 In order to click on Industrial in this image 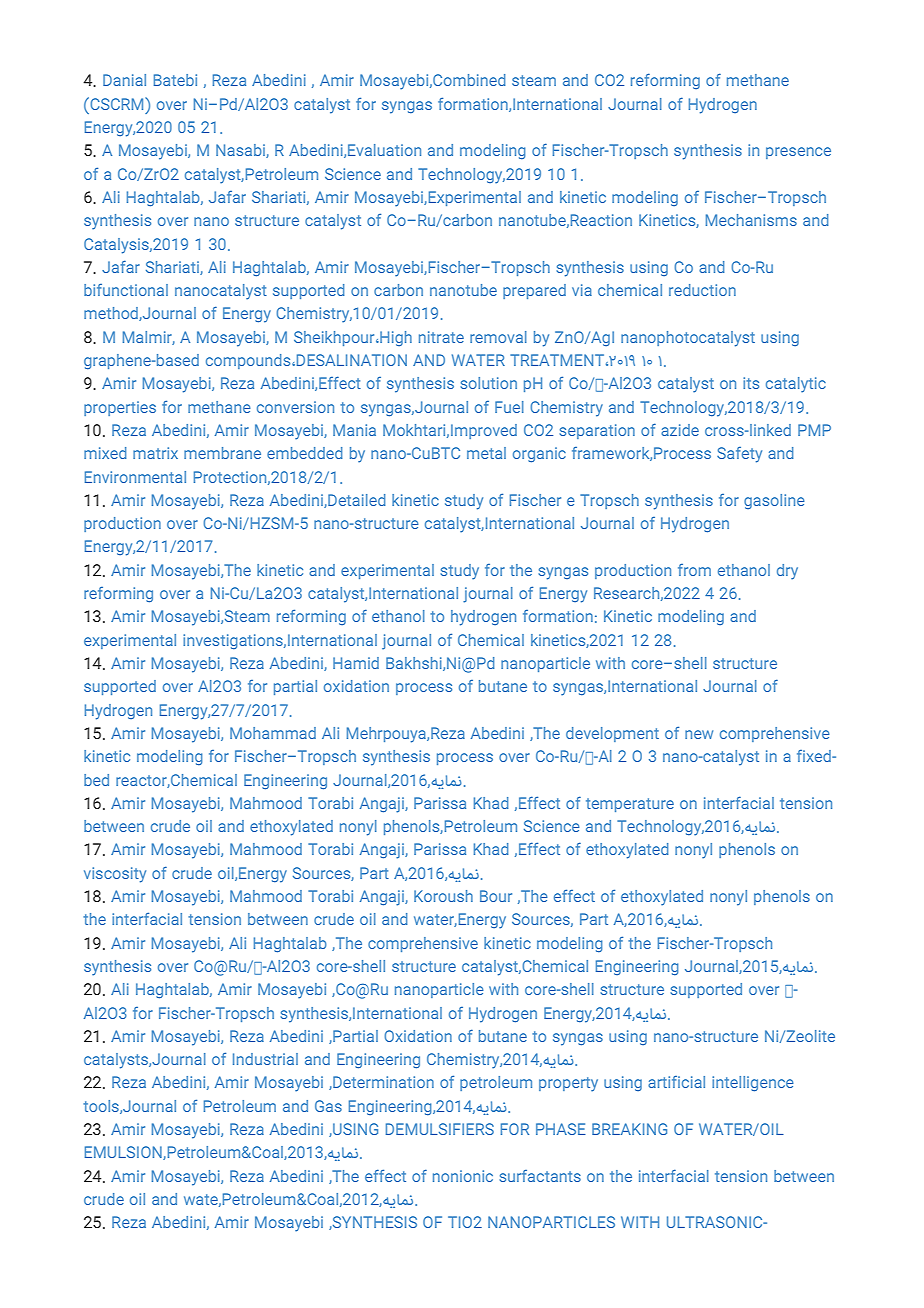, I will do `click(265, 1059)`.
